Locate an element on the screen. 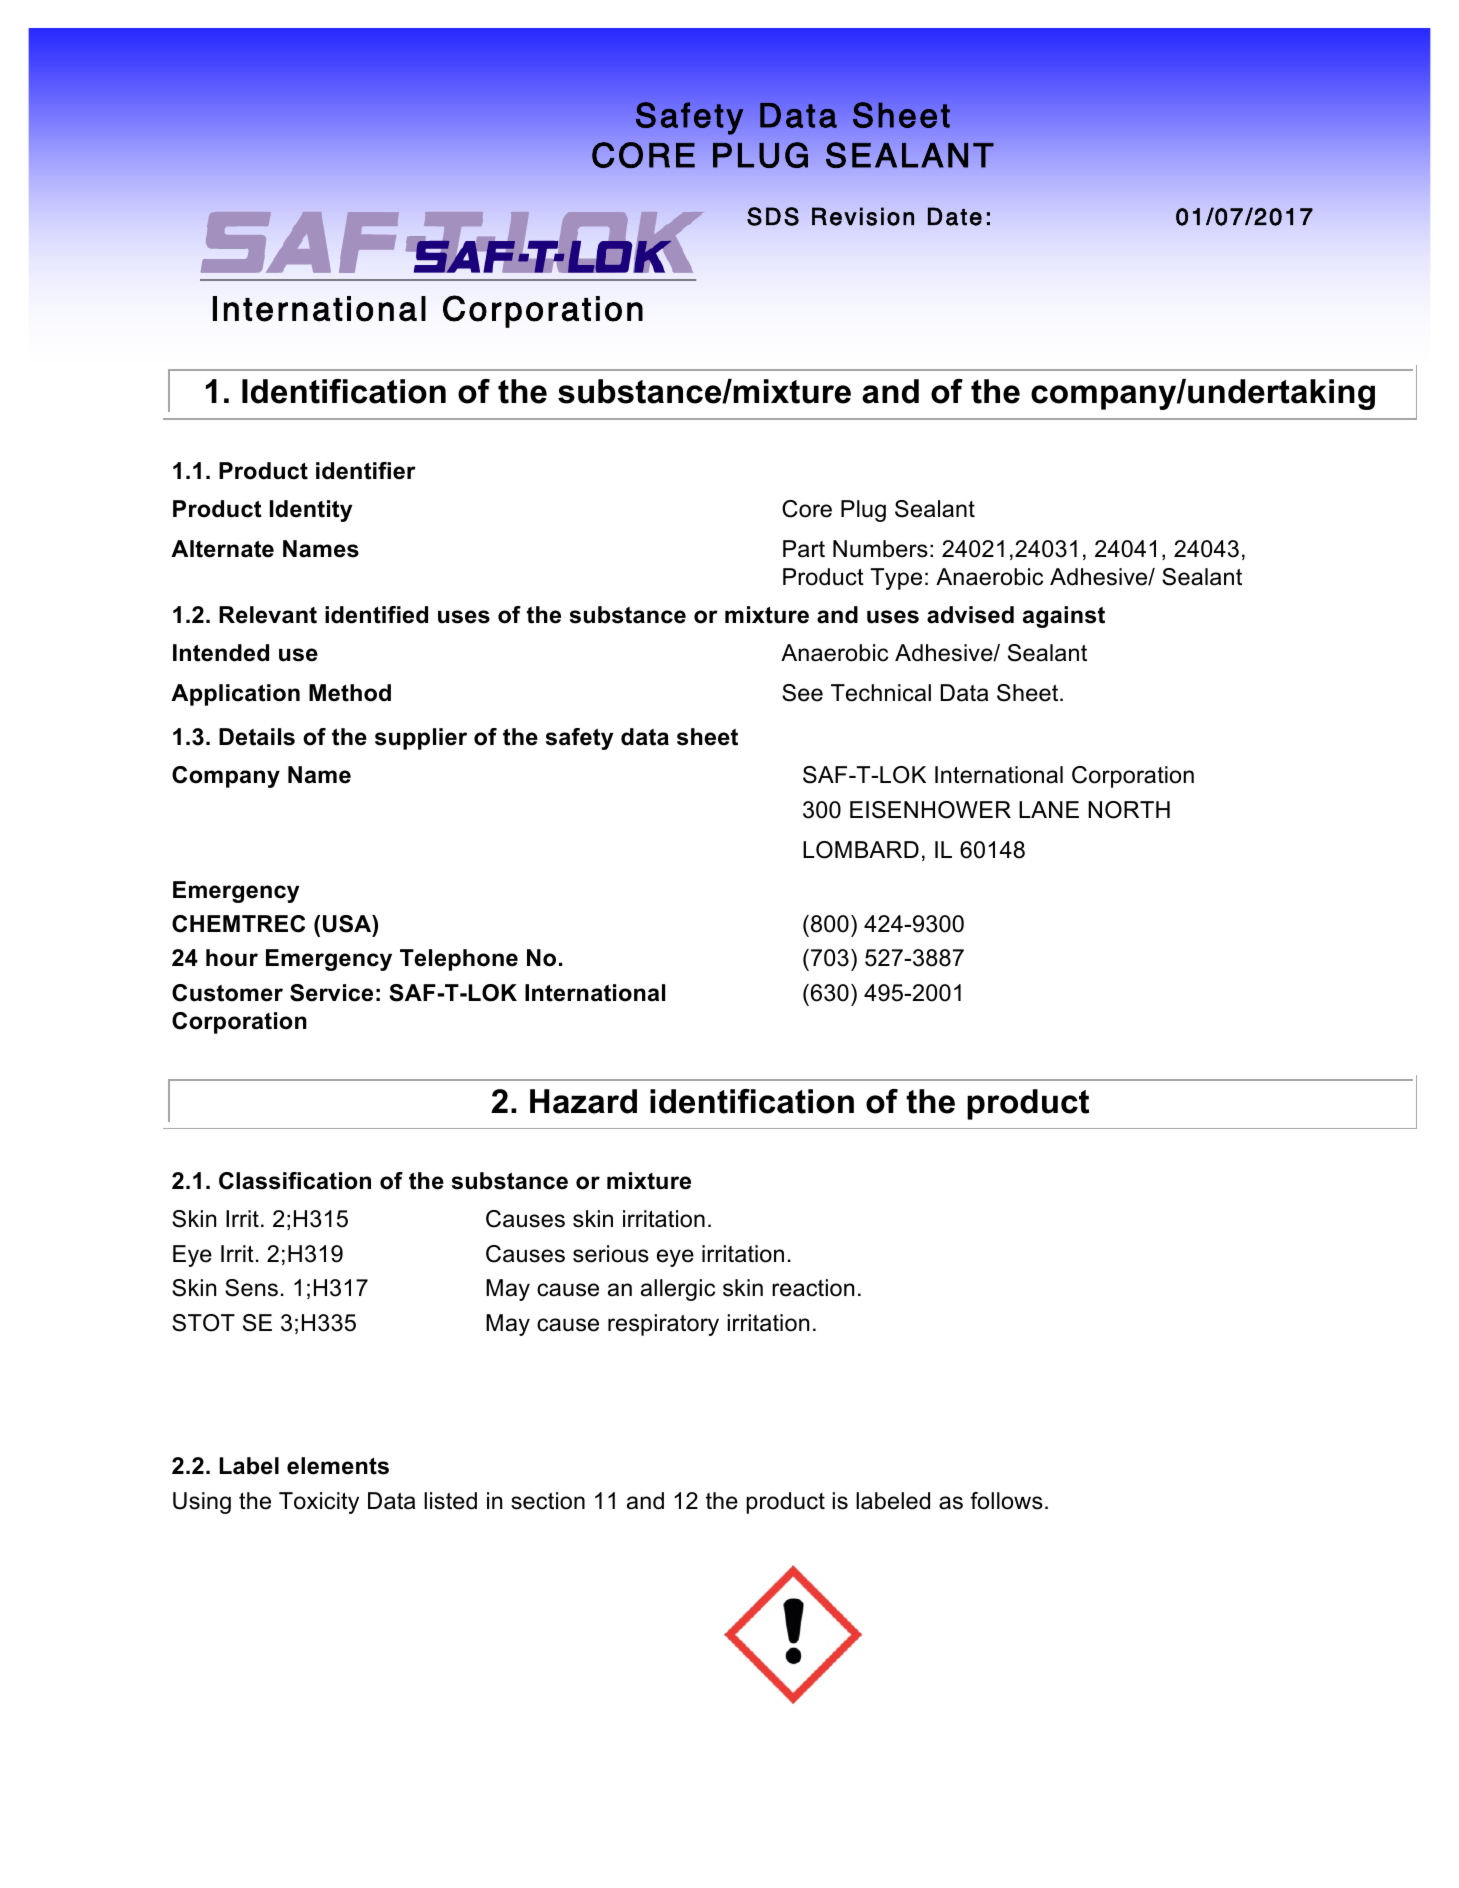 This screenshot has width=1459, height=1888. follows is located at coordinates (1006, 1501).
